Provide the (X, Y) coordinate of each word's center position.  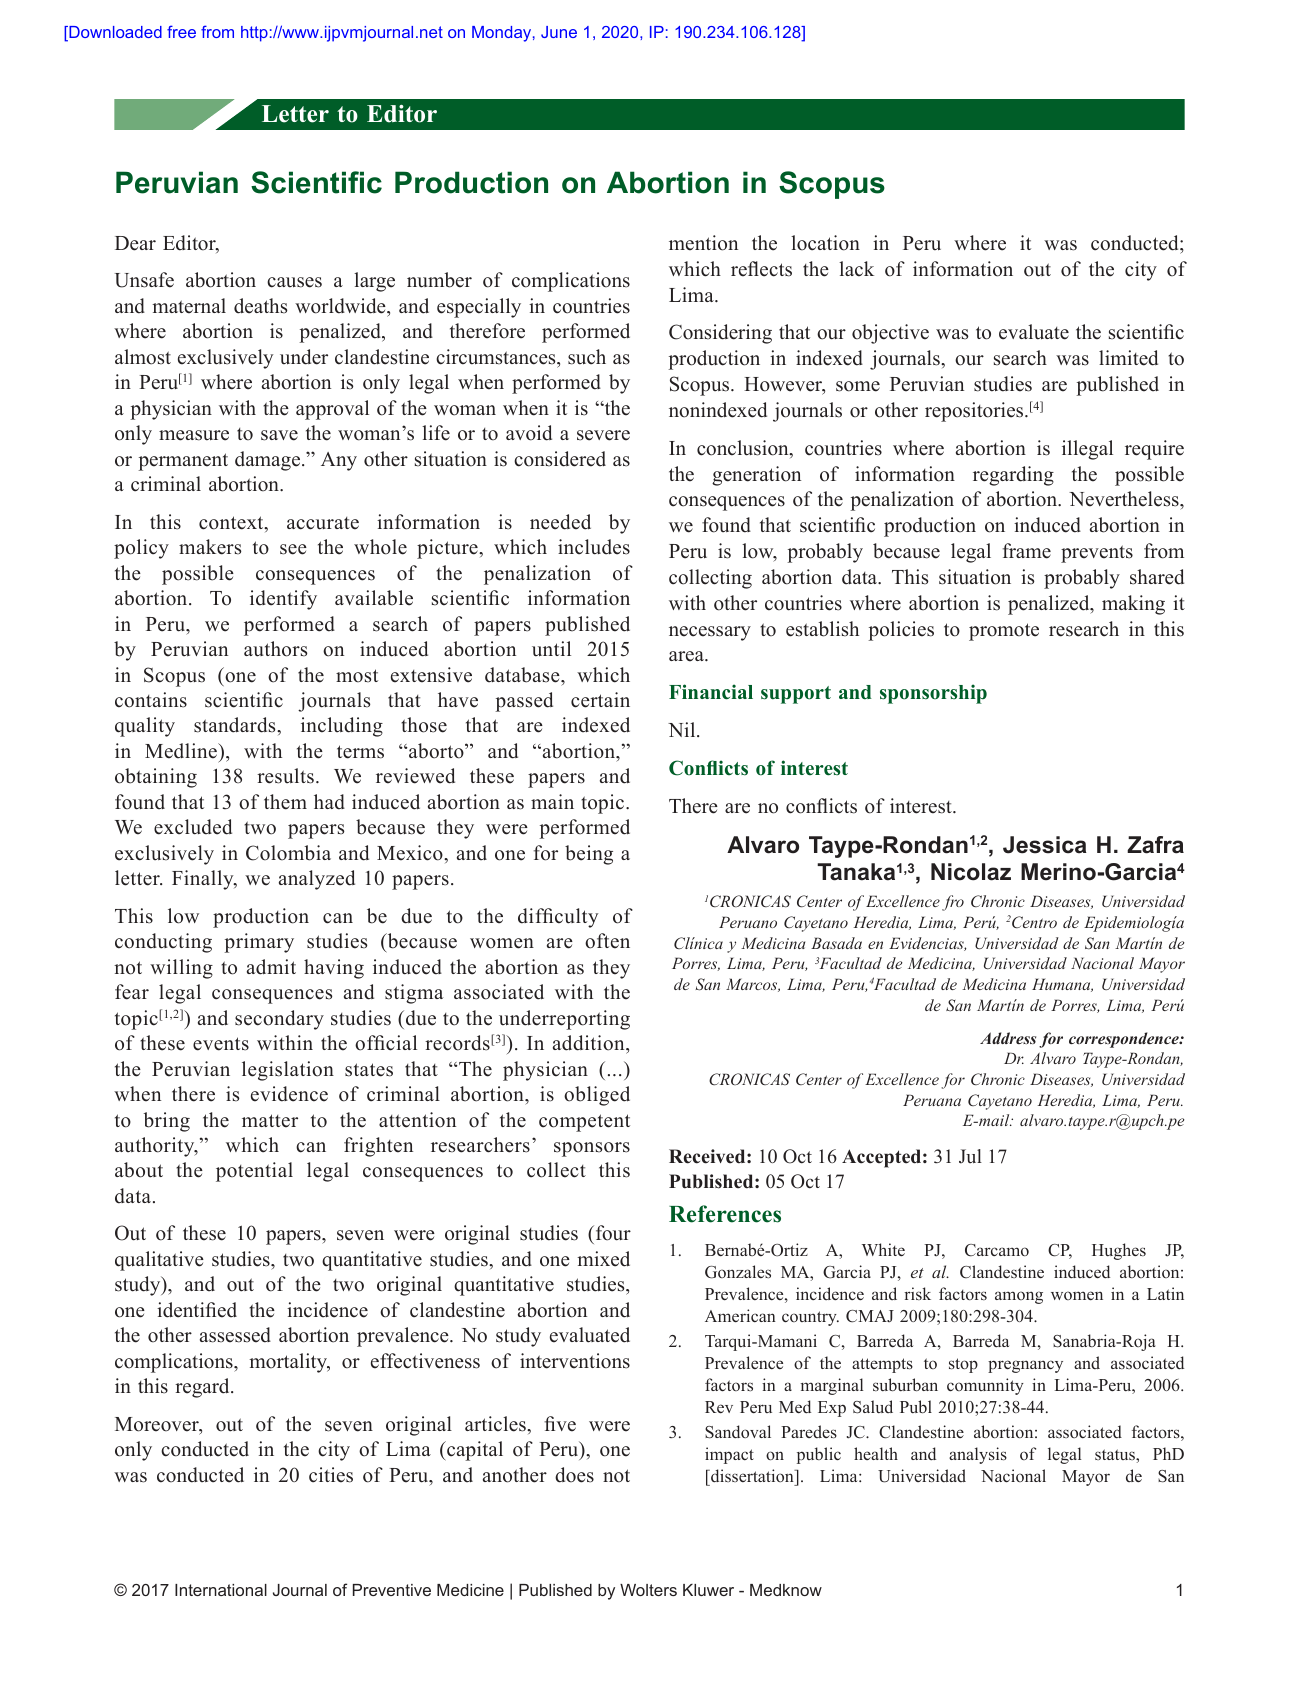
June (559, 32)
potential (254, 1172)
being (589, 855)
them (285, 802)
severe (603, 435)
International (221, 1590)
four (612, 1234)
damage (269, 461)
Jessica (1045, 845)
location (825, 243)
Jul (970, 1156)
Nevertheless (1125, 500)
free (181, 31)
